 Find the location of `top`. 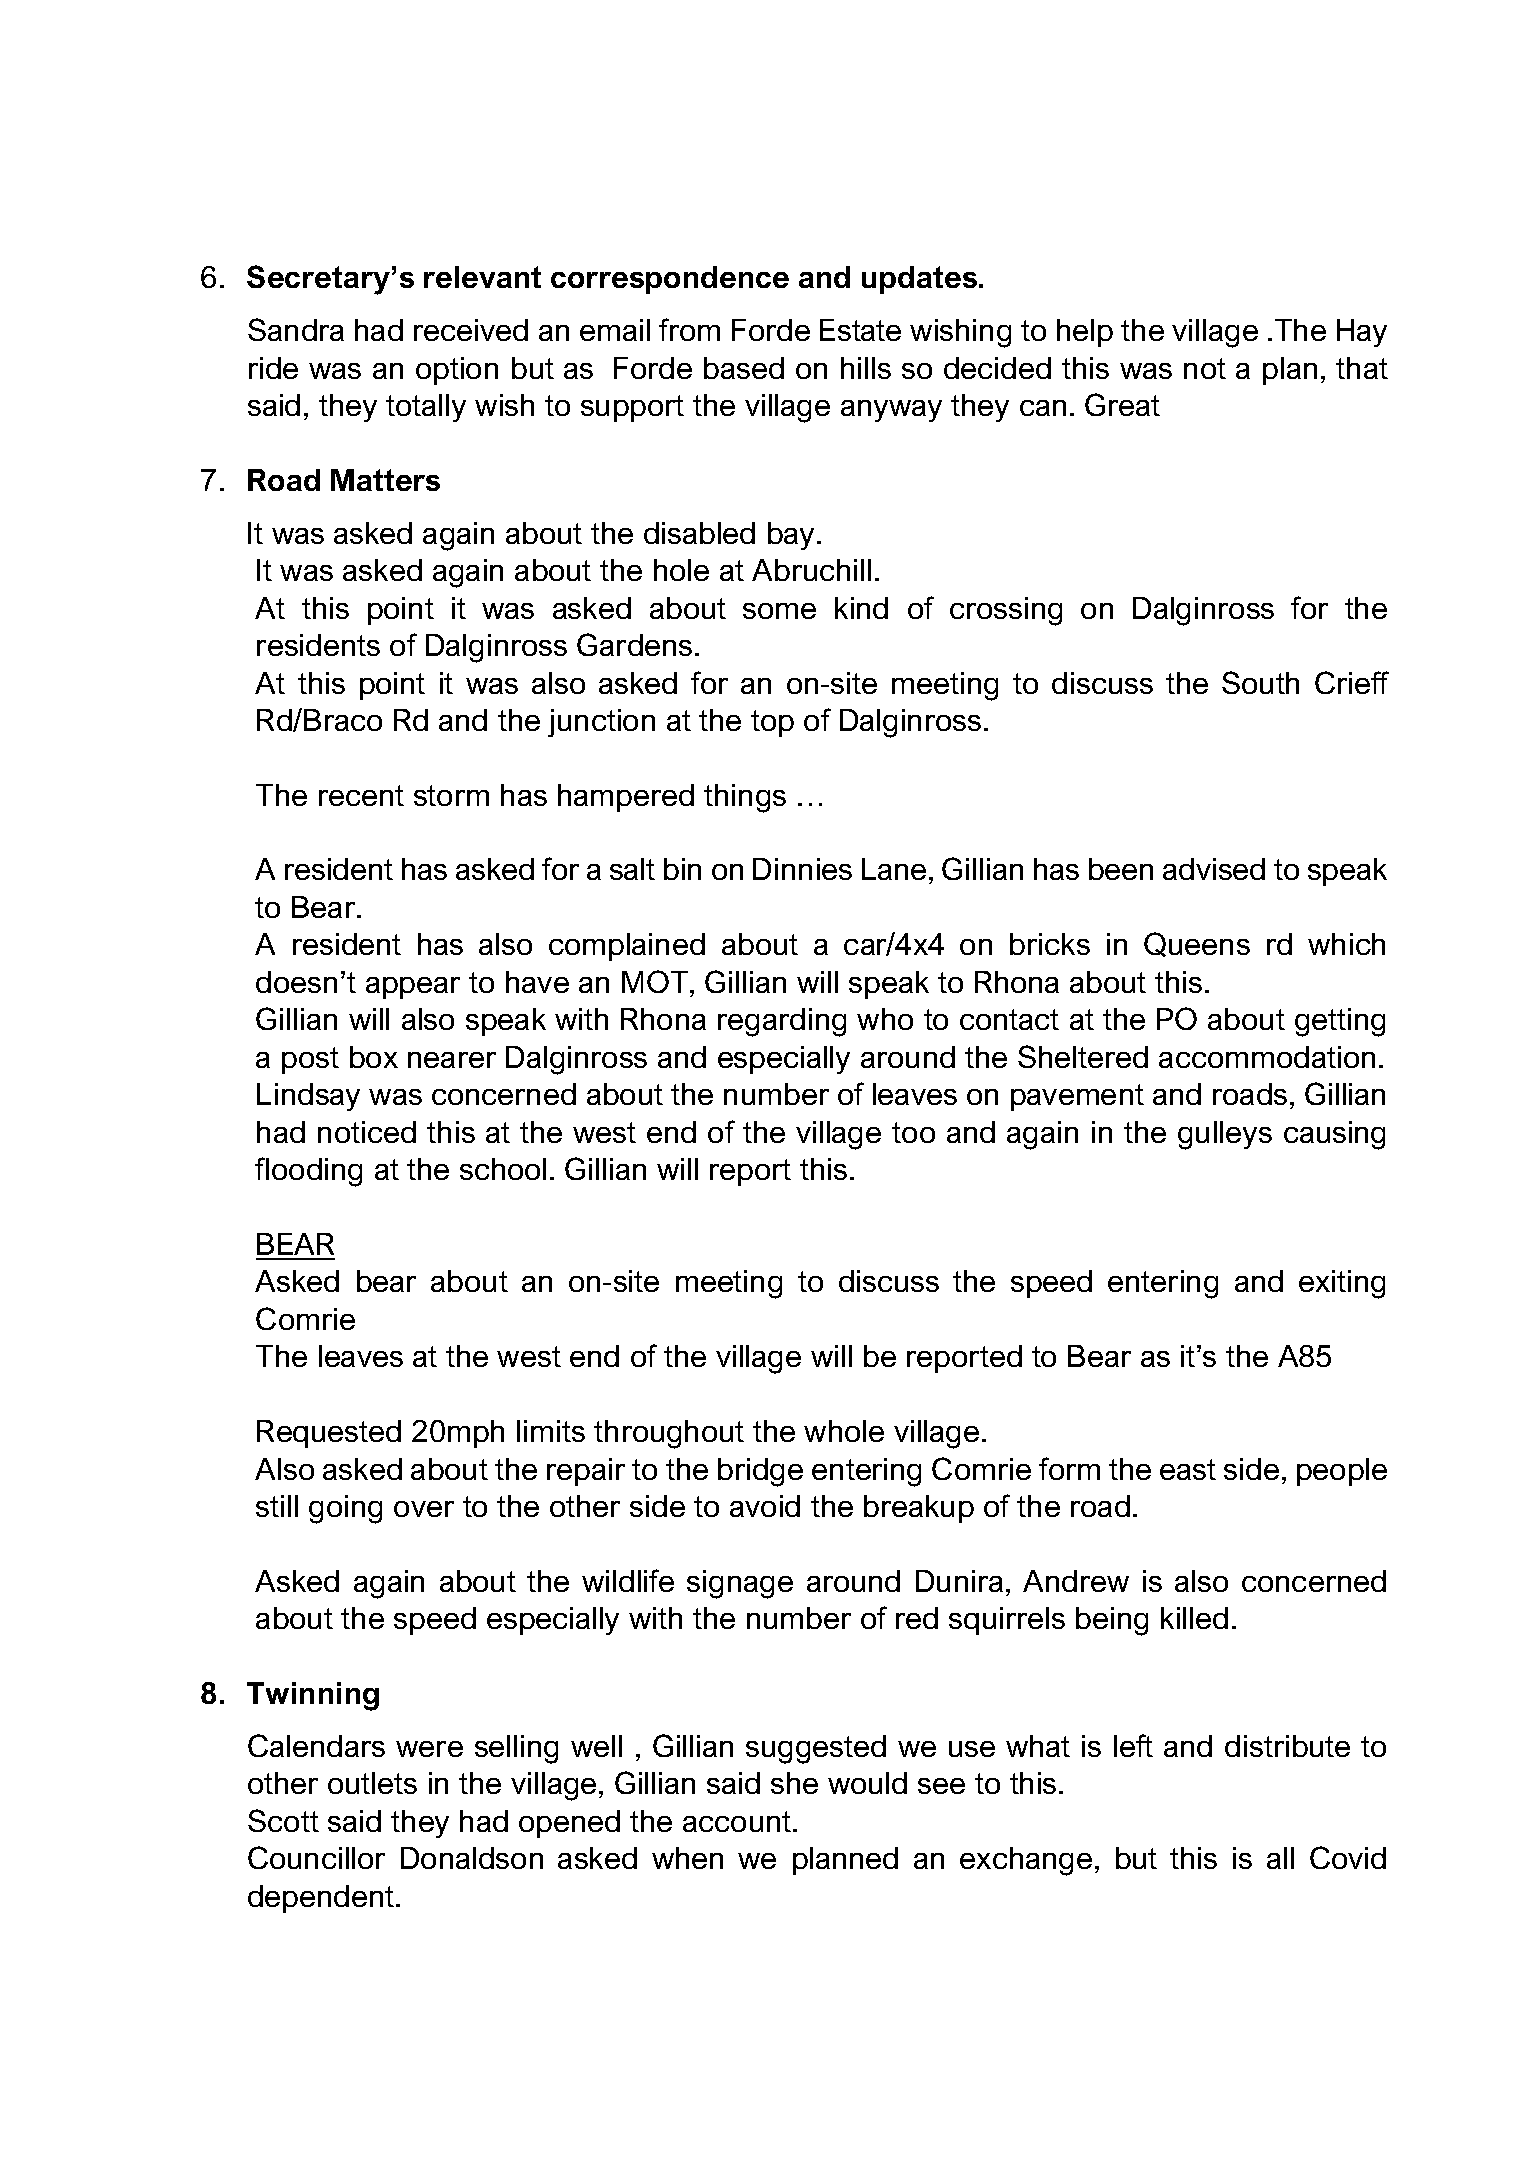

top is located at coordinates (772, 723).
